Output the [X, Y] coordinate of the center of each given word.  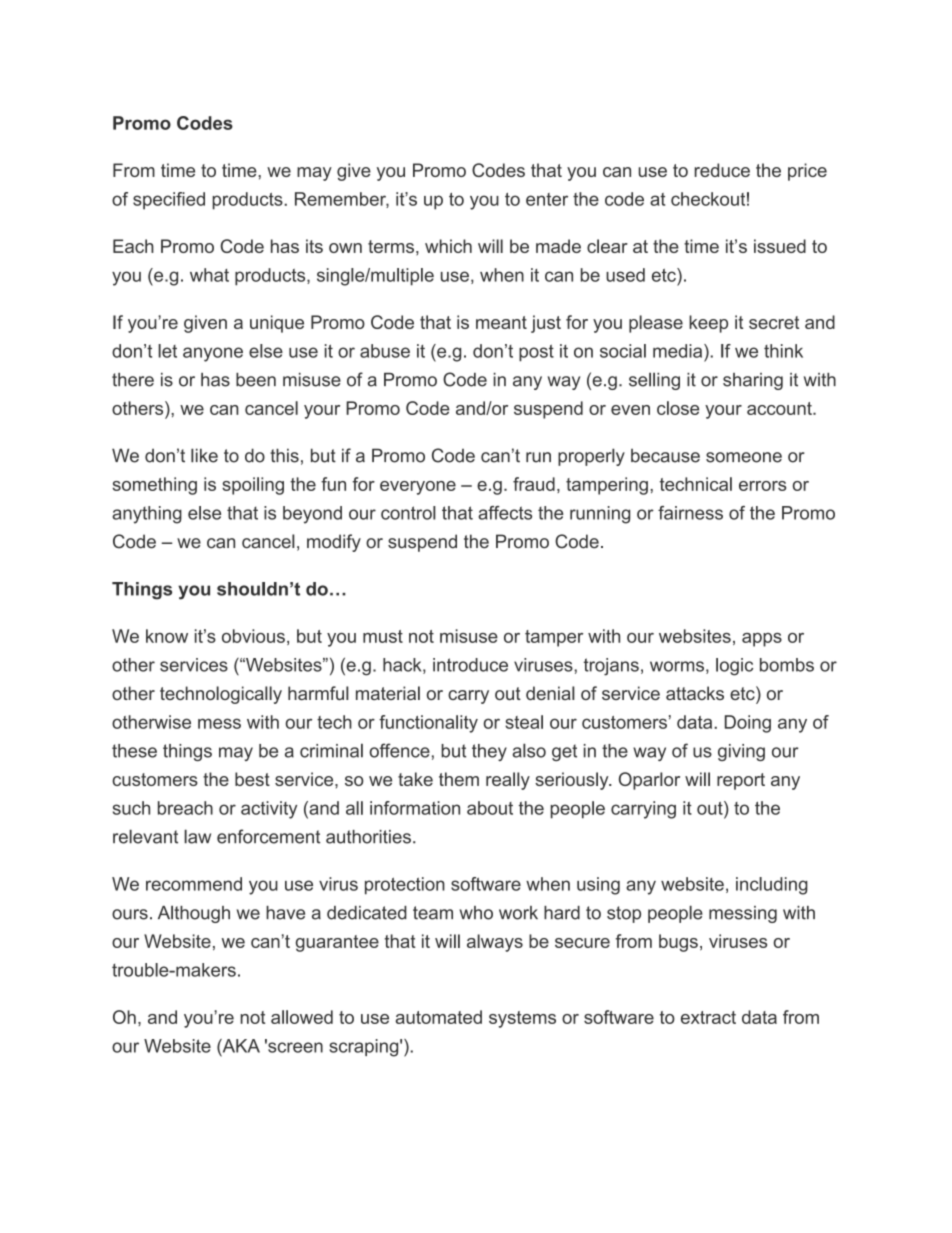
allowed [302, 1017]
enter [547, 199]
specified [169, 201]
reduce [722, 170]
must [383, 636]
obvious [253, 636]
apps [762, 640]
